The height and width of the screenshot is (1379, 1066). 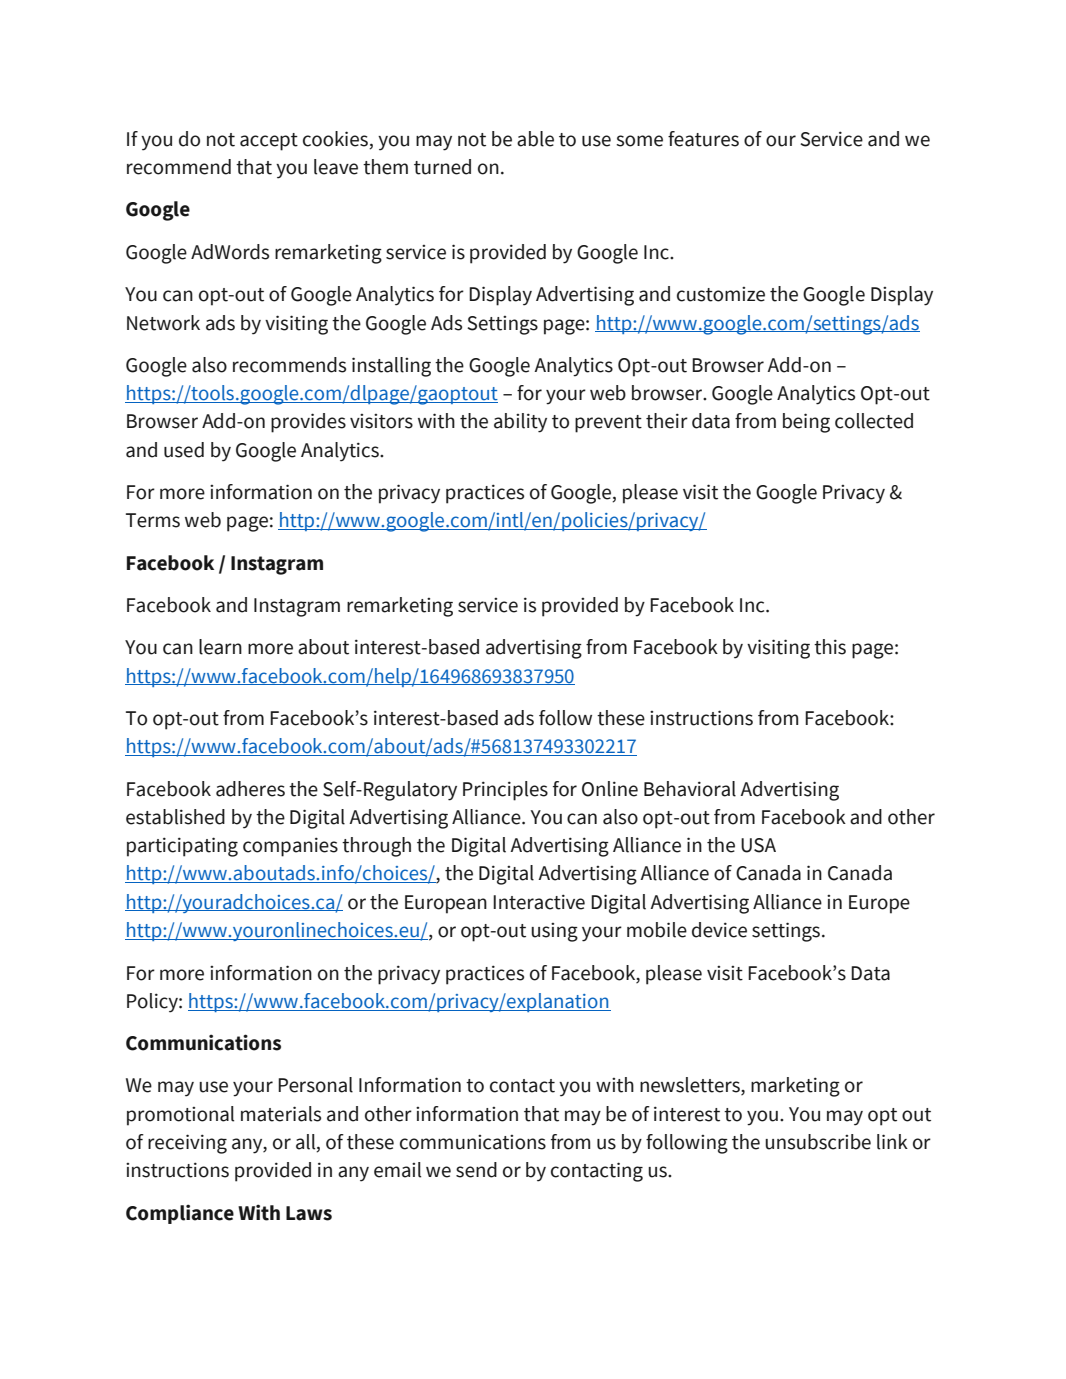 I want to click on Terms, so click(x=153, y=520).
